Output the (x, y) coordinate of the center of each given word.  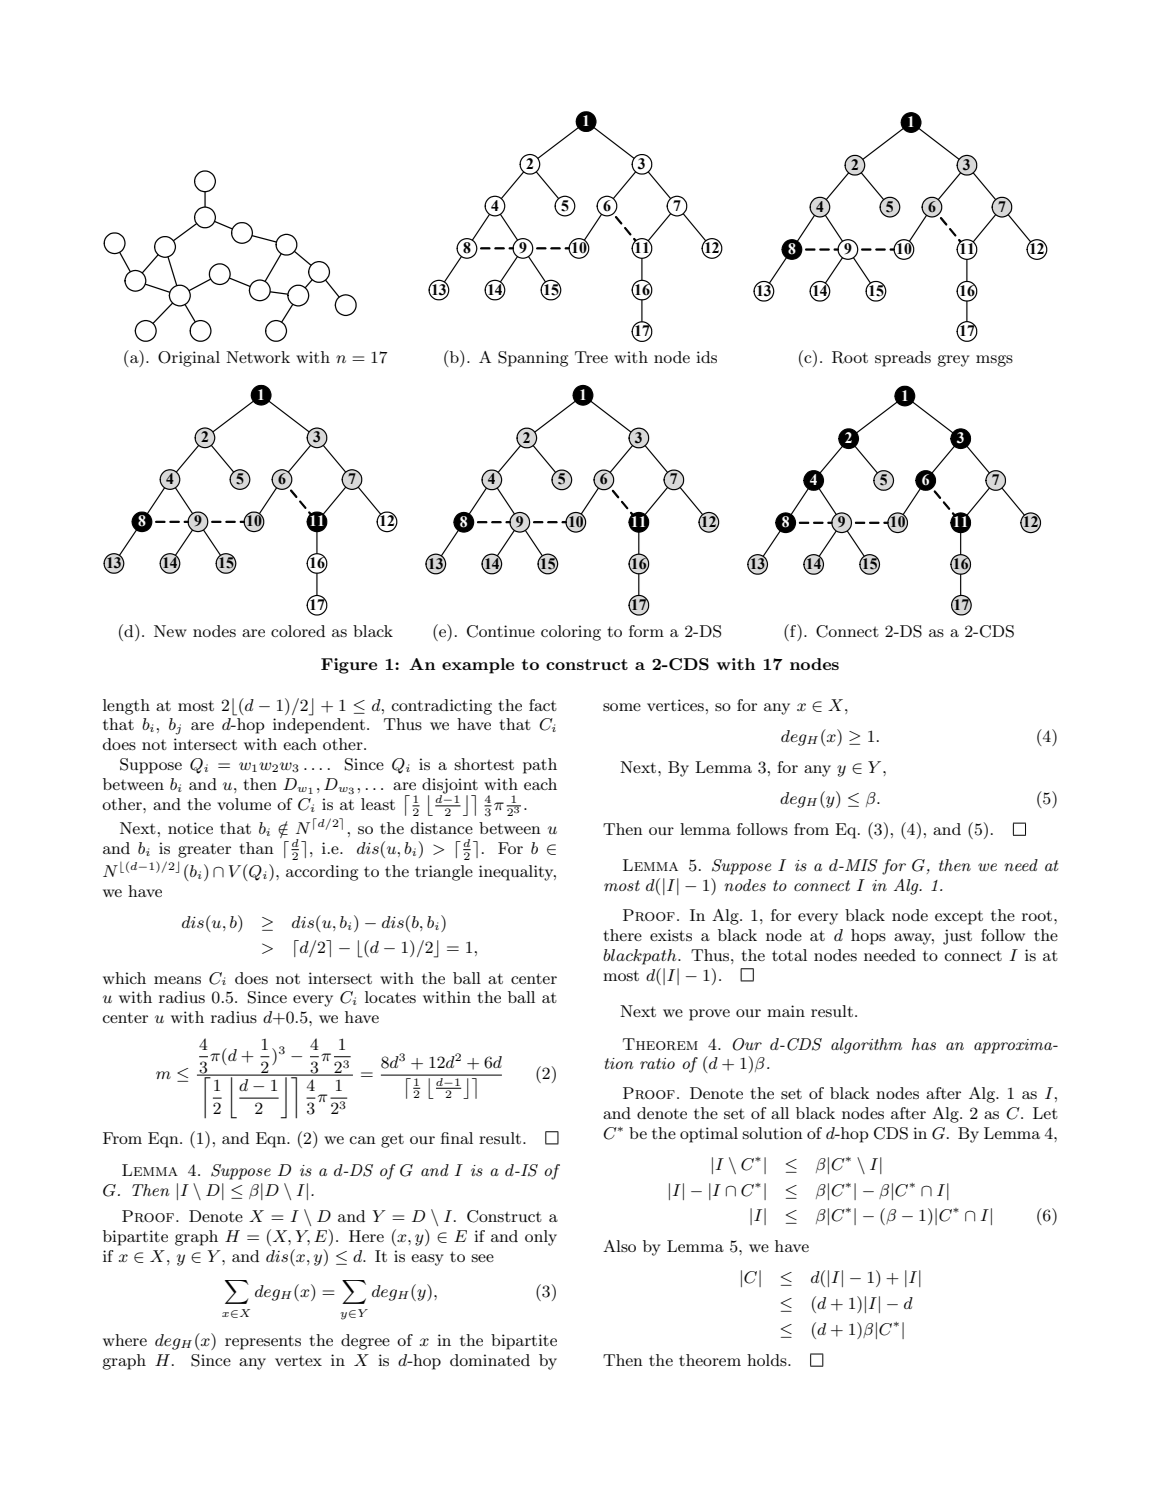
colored (298, 631)
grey (953, 361)
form (646, 631)
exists (671, 935)
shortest (484, 764)
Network (258, 357)
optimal (709, 1135)
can (363, 1140)
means (177, 980)
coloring (571, 633)
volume (244, 804)
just (957, 937)
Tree (591, 357)
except (959, 917)
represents (263, 1342)
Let (1045, 1113)
